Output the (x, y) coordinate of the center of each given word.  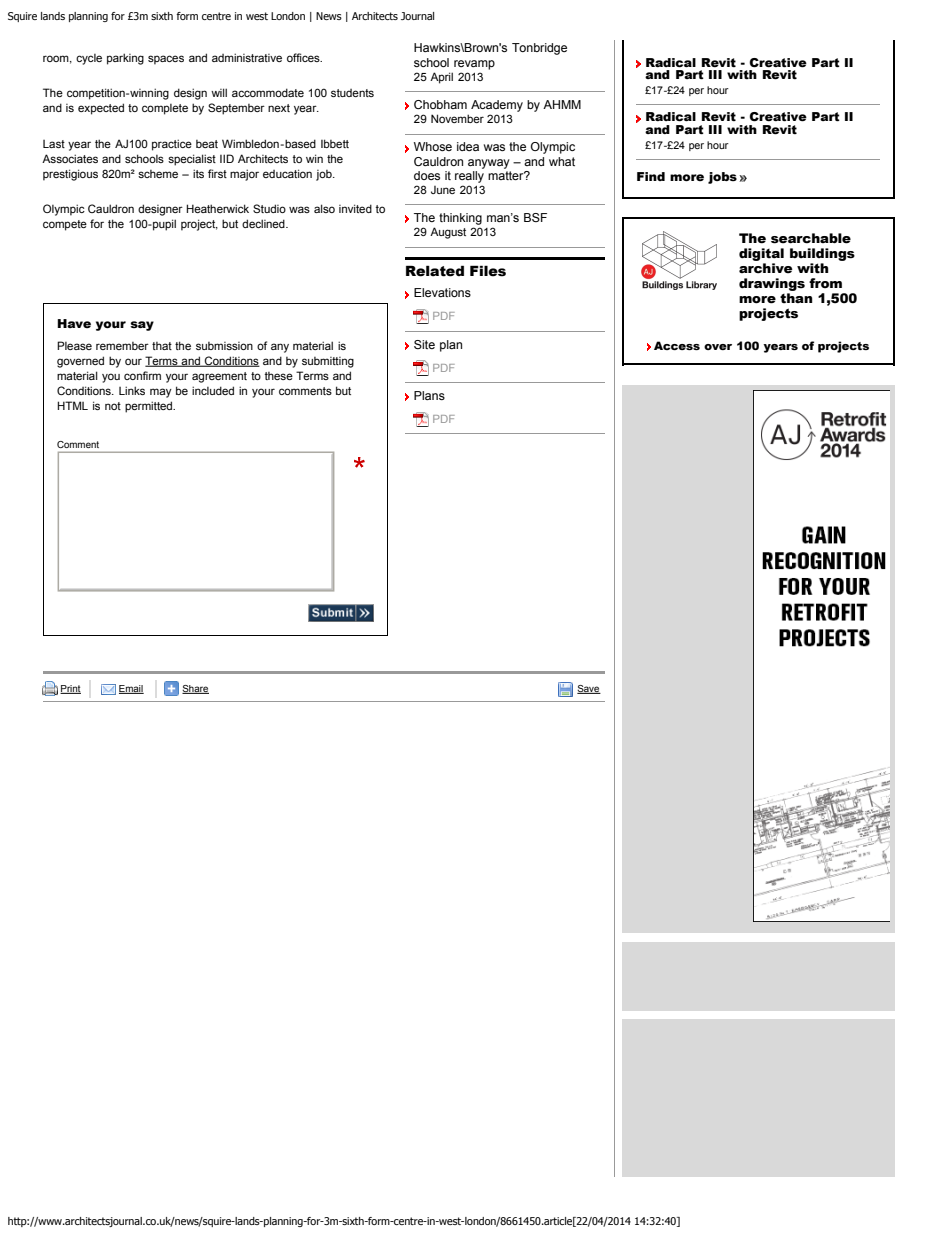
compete (65, 225)
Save (589, 689)
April (441, 78)
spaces (166, 60)
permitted (150, 407)
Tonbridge (539, 49)
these (278, 376)
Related (435, 271)
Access (677, 345)
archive (766, 268)
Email (131, 689)
